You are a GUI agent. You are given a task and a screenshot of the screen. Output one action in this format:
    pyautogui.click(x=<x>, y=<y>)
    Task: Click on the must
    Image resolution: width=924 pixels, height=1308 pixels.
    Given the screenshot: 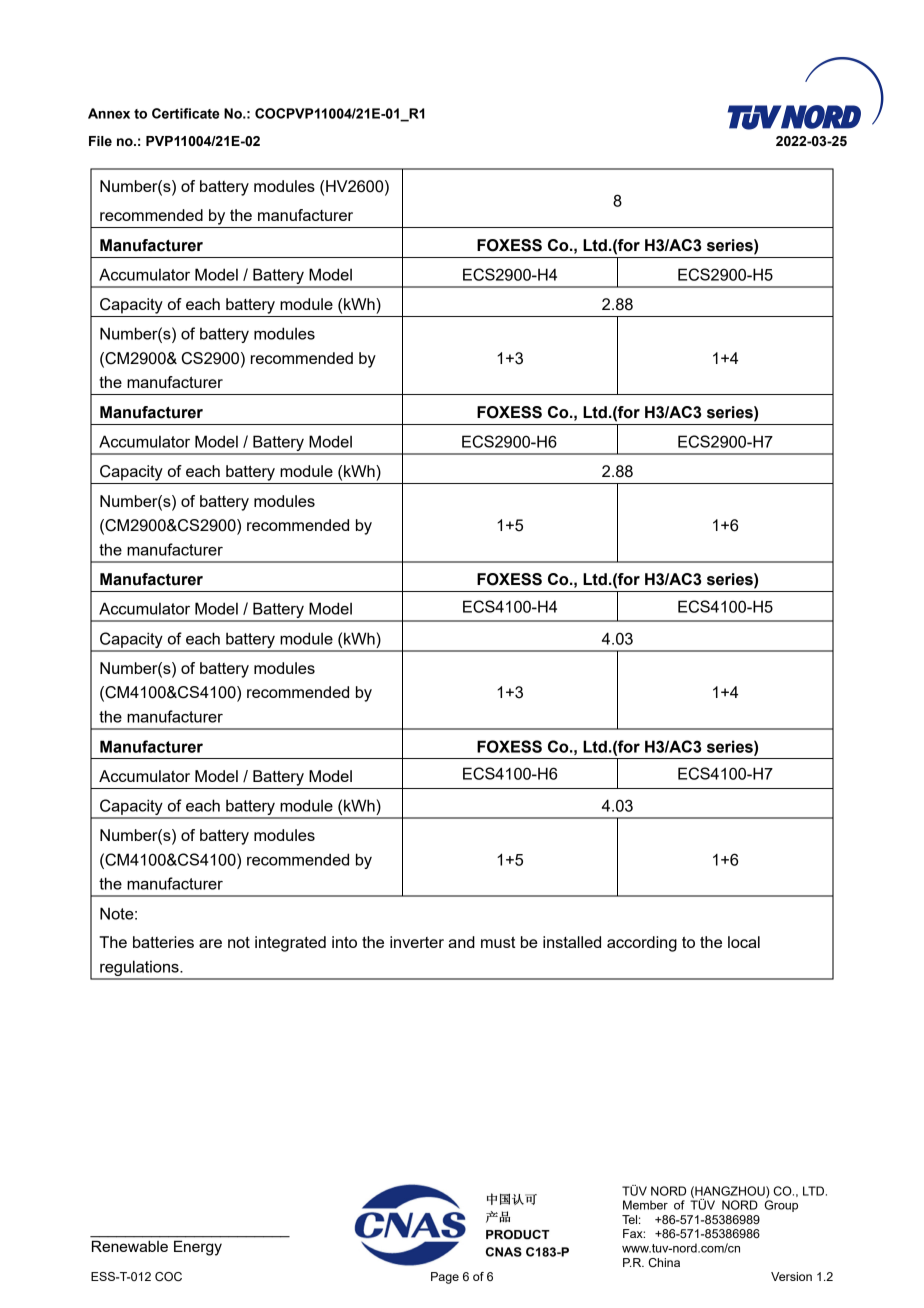 What is the action you would take?
    pyautogui.click(x=498, y=942)
